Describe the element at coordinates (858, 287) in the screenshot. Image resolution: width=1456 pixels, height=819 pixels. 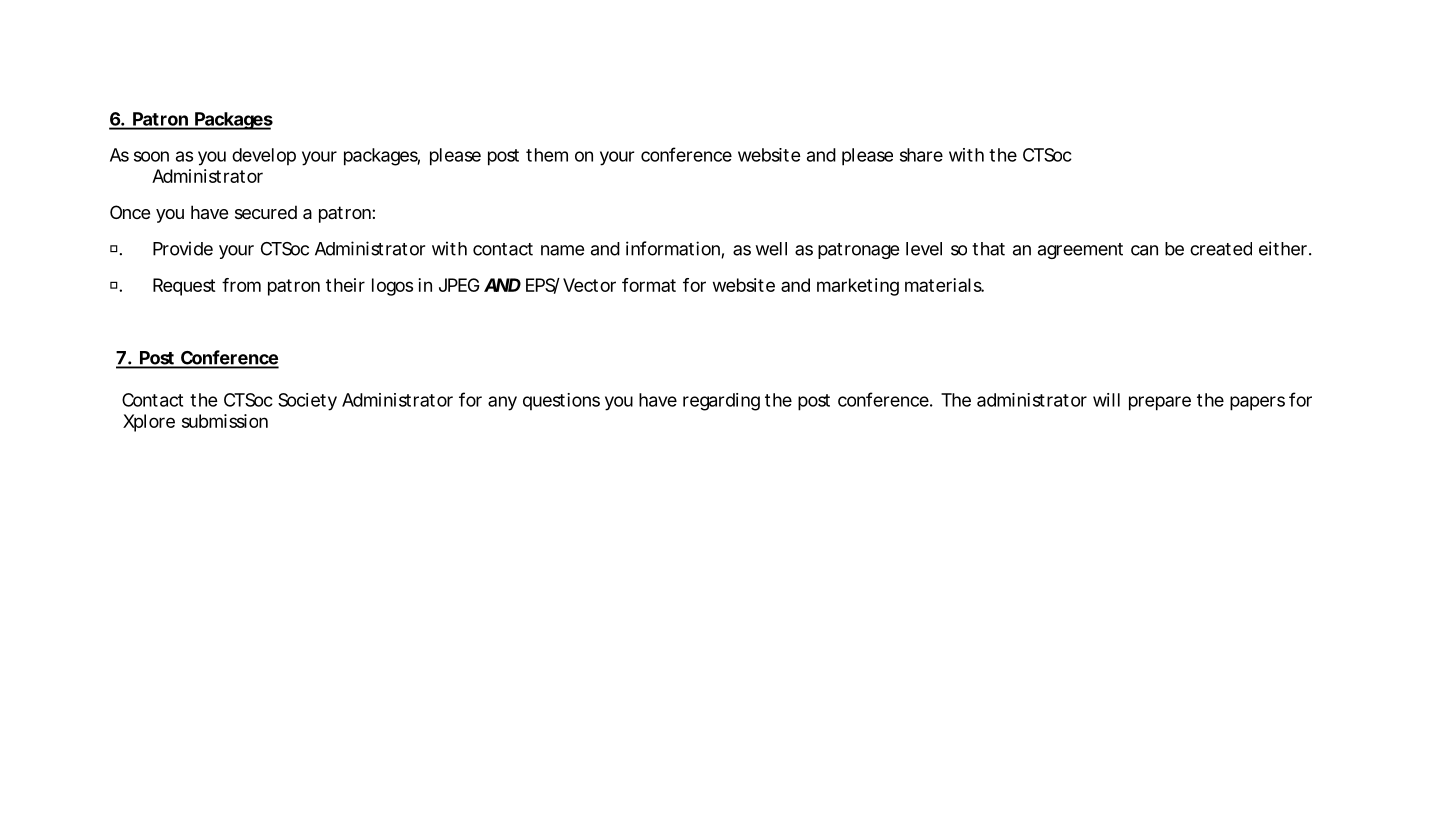
I see `marketing` at that location.
